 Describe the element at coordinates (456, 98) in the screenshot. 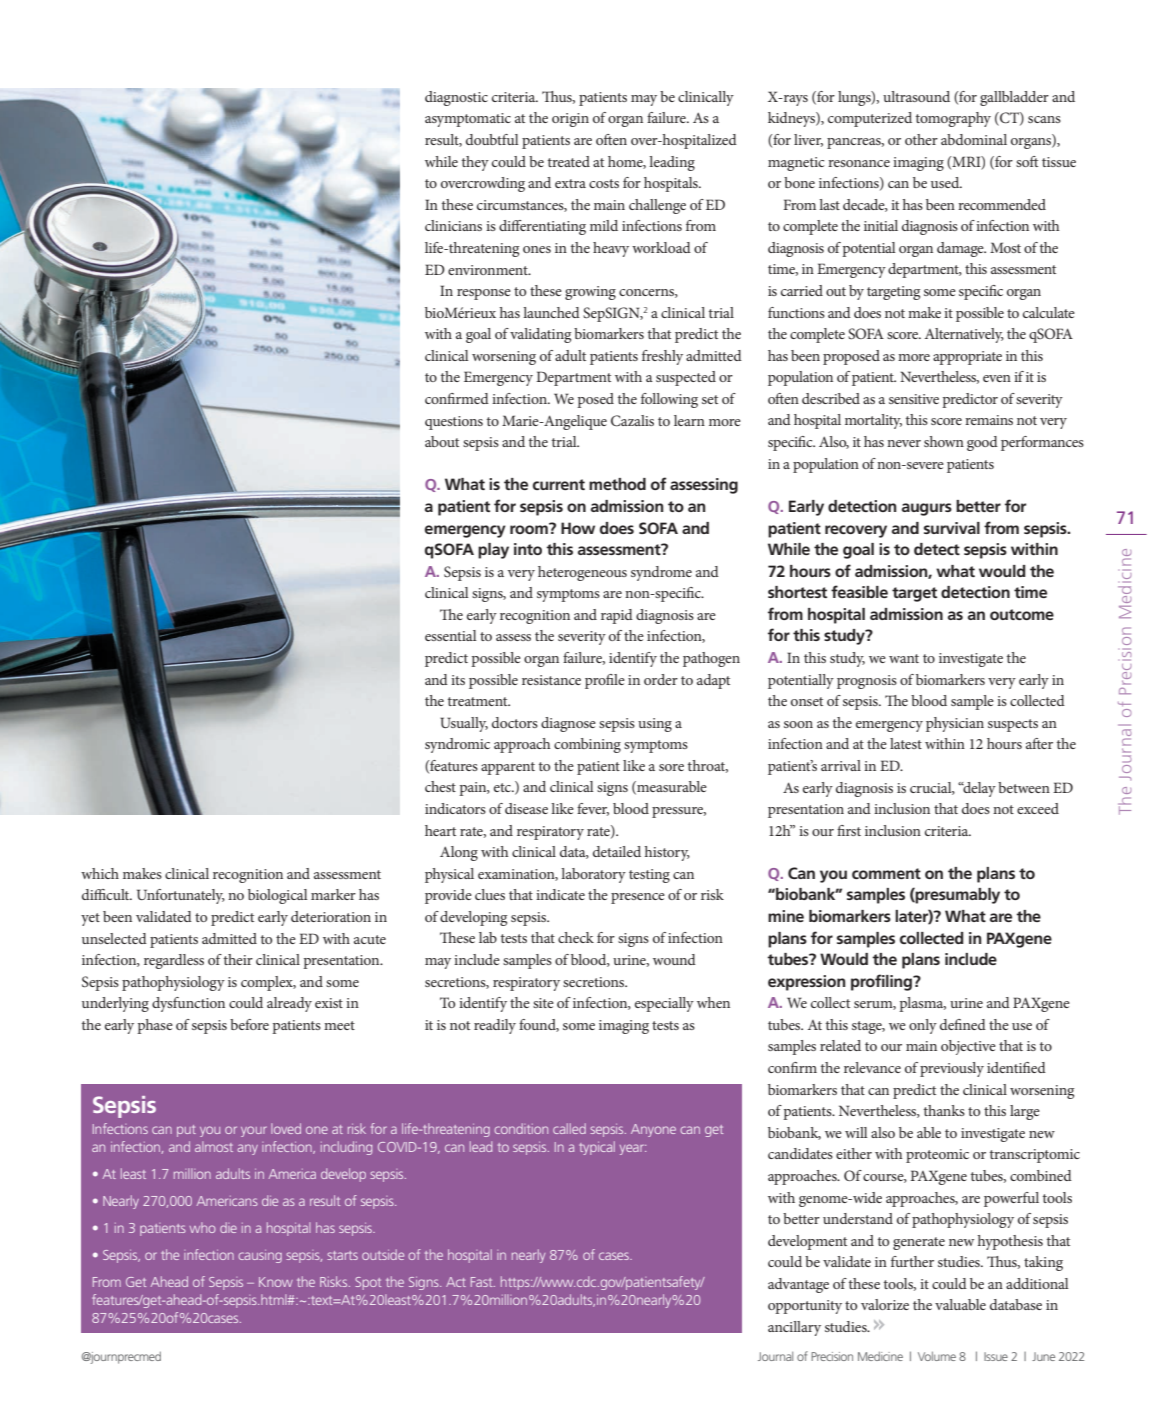

I see `diagnostic` at that location.
